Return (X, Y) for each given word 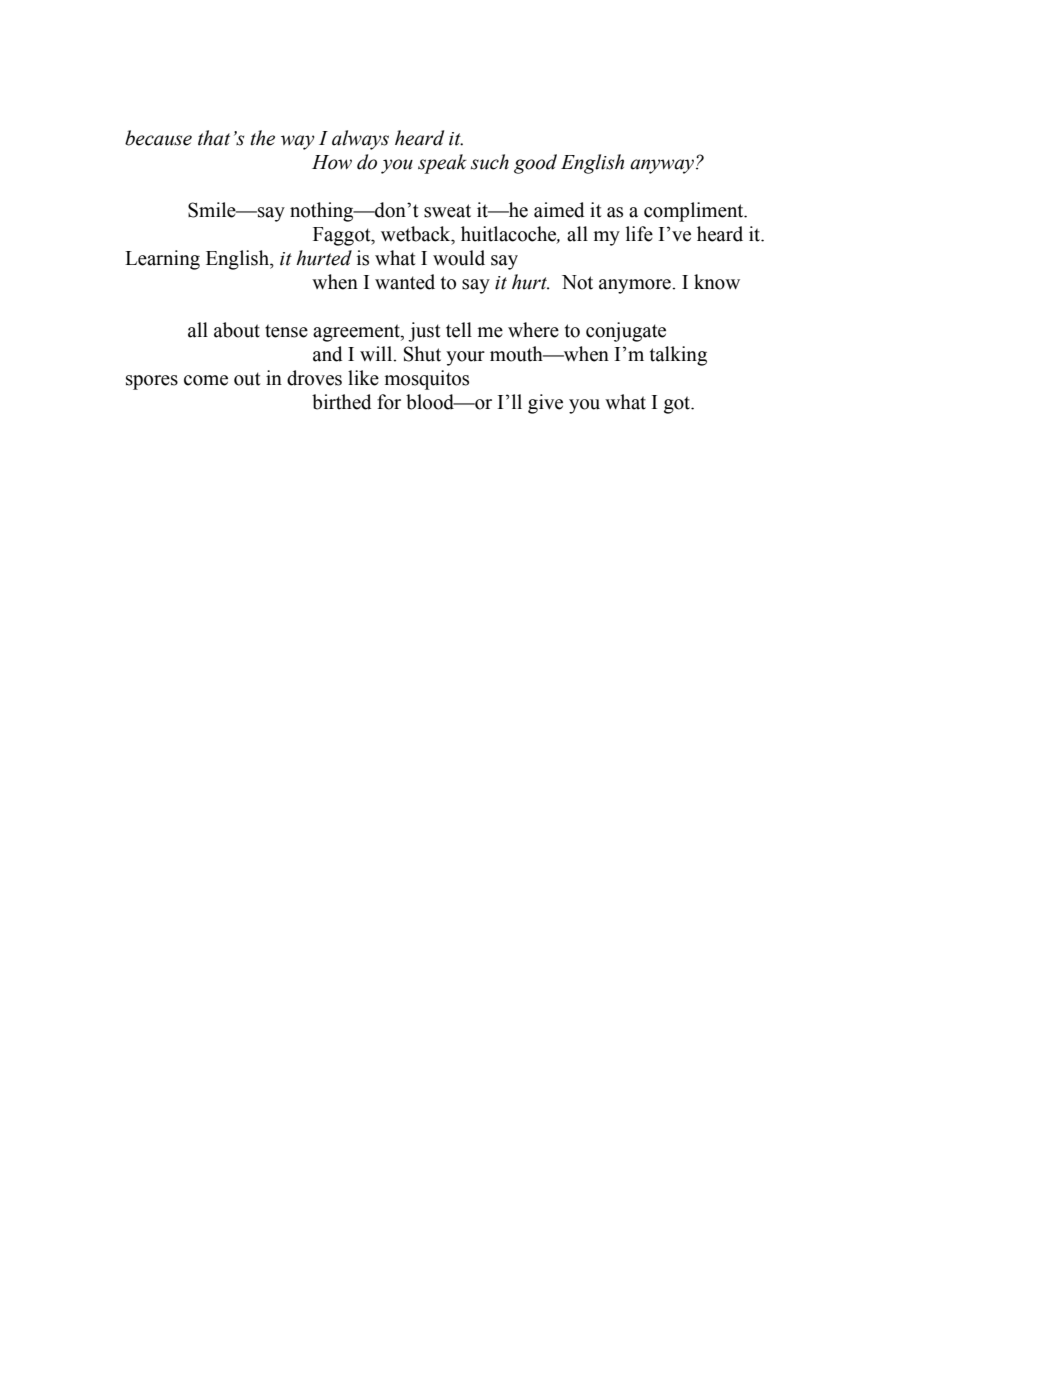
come (206, 380)
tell (459, 330)
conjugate (626, 332)
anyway (662, 166)
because (158, 138)
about (237, 330)
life (639, 234)
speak (442, 164)
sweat (447, 211)
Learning (162, 260)
